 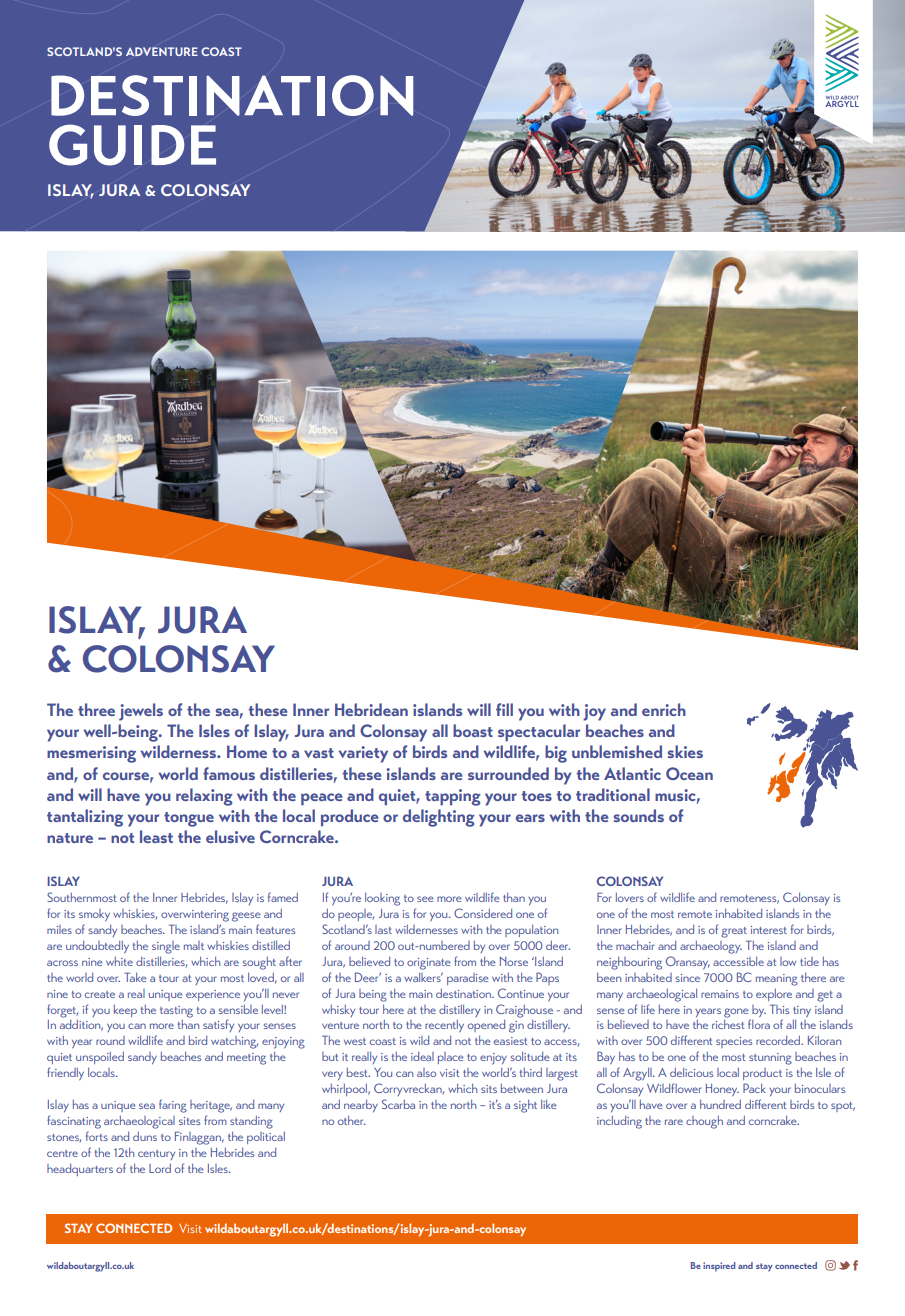 What do you see at coordinates (734, 932) in the image?
I see `great` at bounding box center [734, 932].
